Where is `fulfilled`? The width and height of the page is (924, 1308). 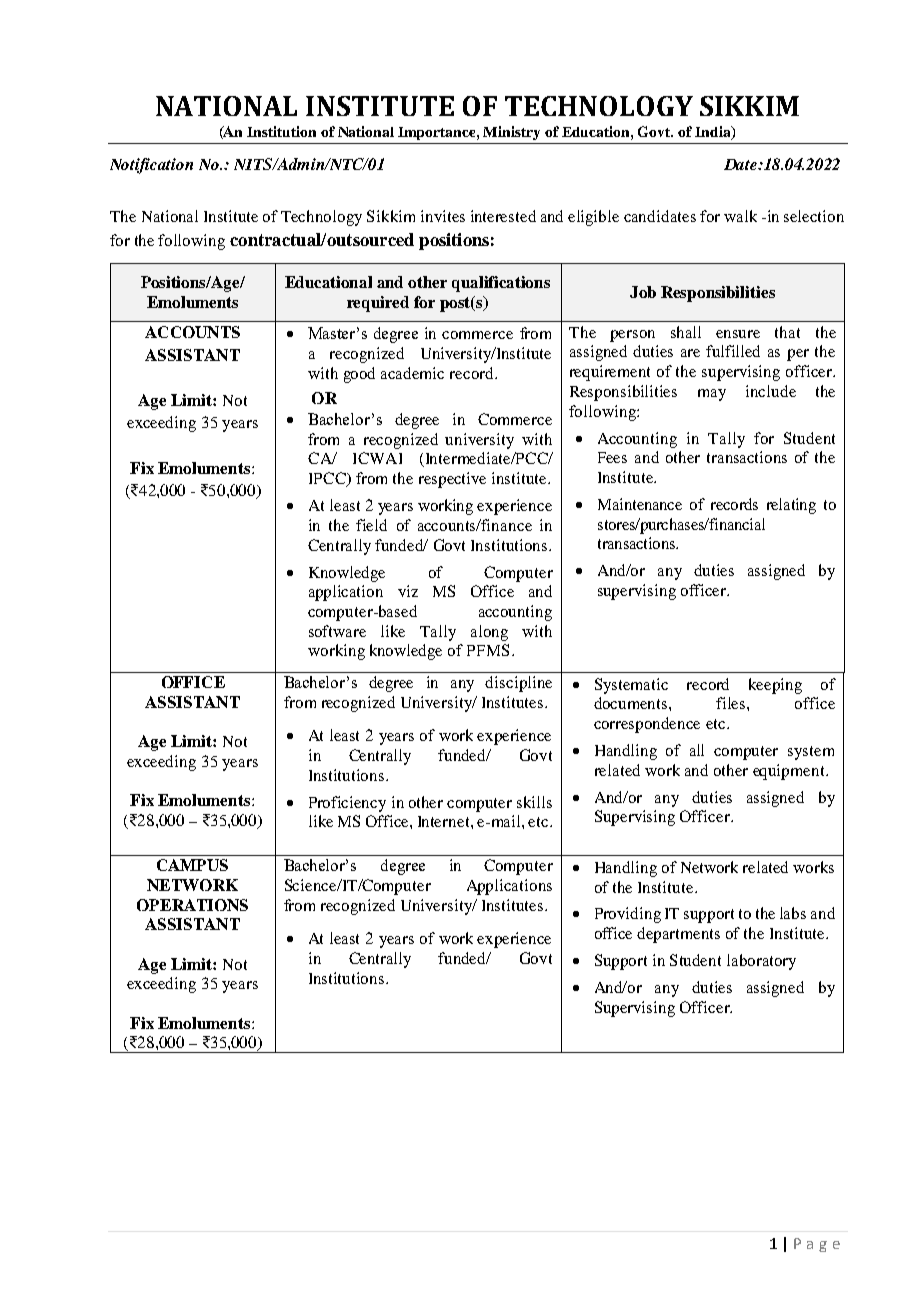
fulfilled is located at coordinates (733, 351).
